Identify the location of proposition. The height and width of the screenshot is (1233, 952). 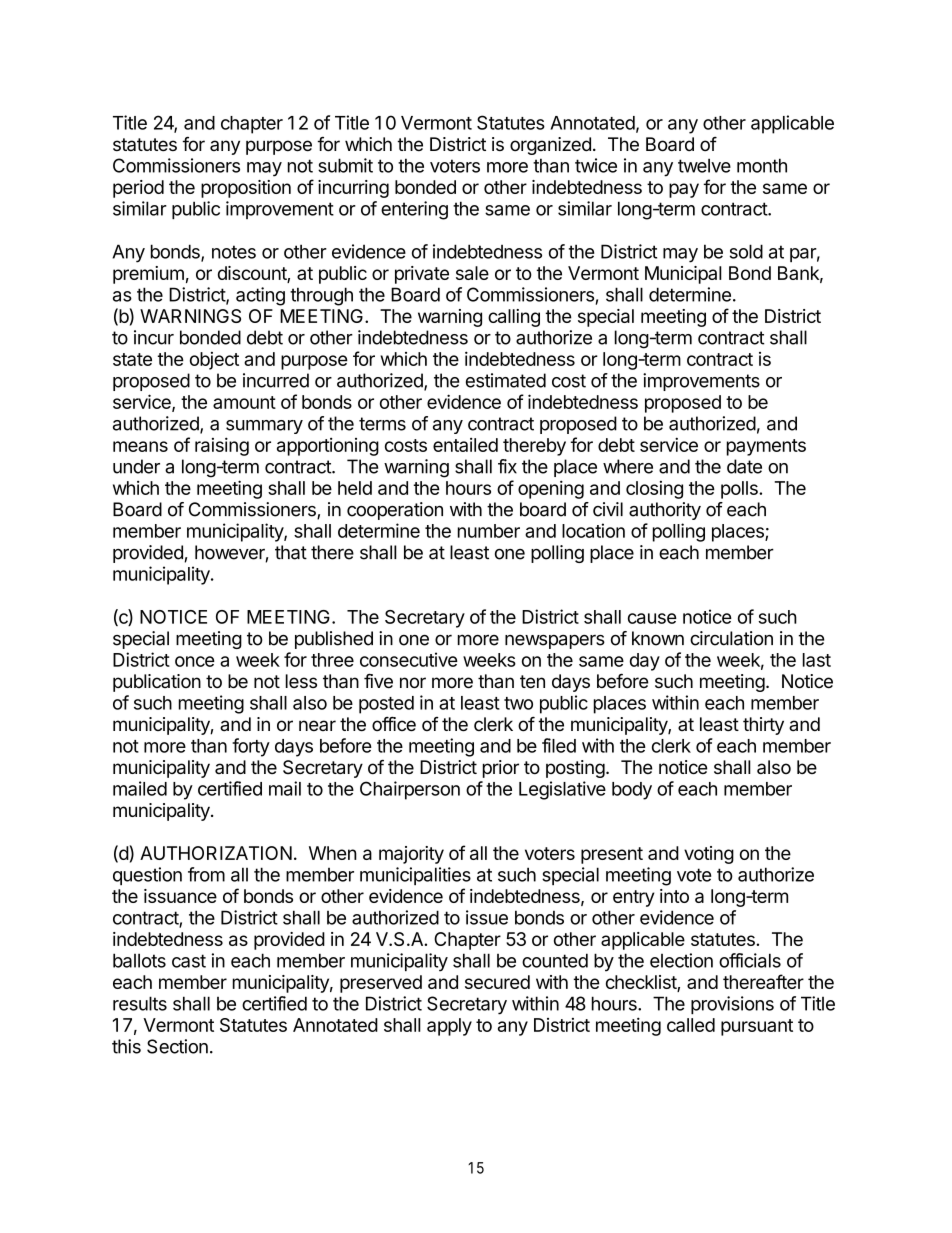
(246, 189).
